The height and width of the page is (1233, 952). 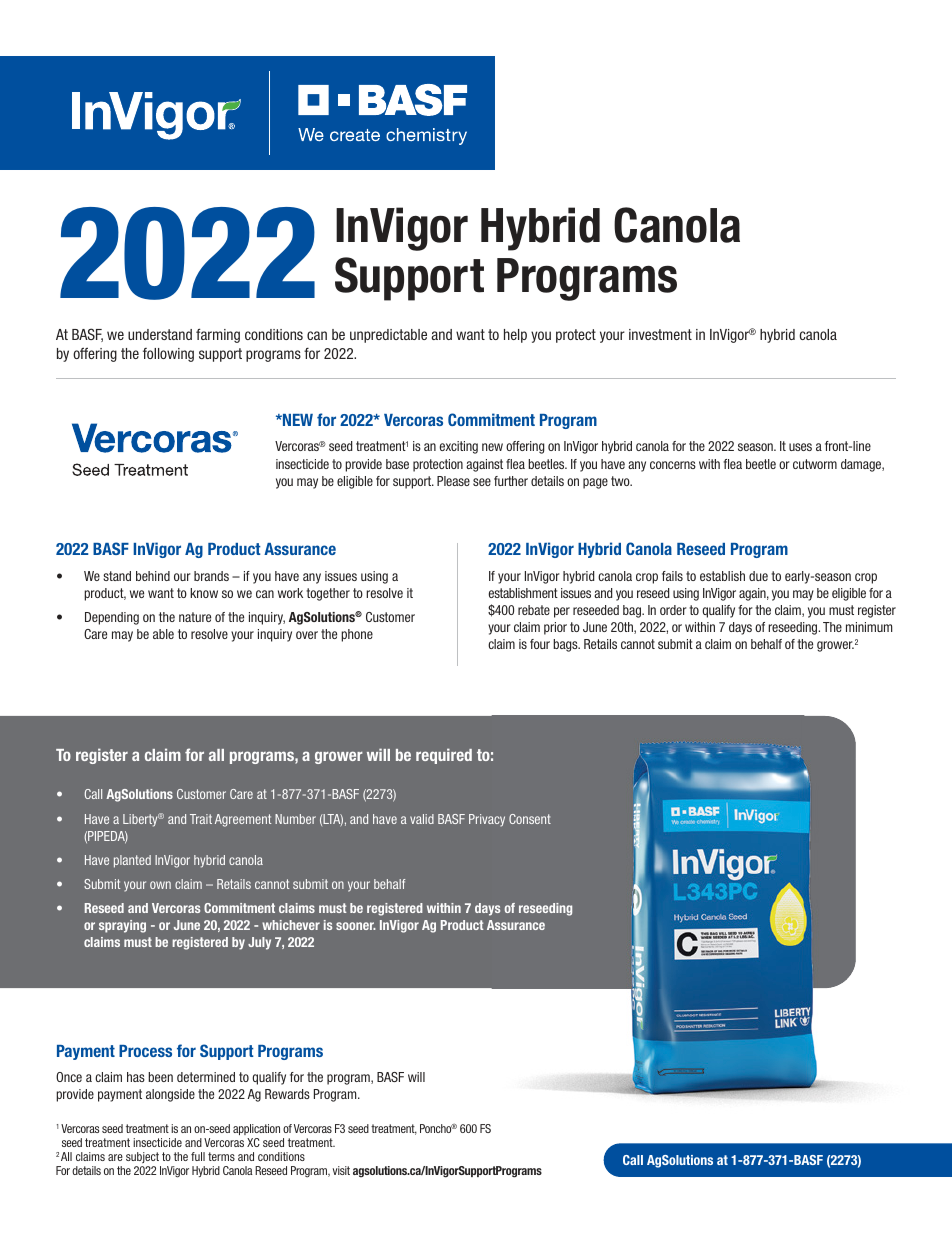 What do you see at coordinates (511, 481) in the page?
I see `further` at bounding box center [511, 481].
